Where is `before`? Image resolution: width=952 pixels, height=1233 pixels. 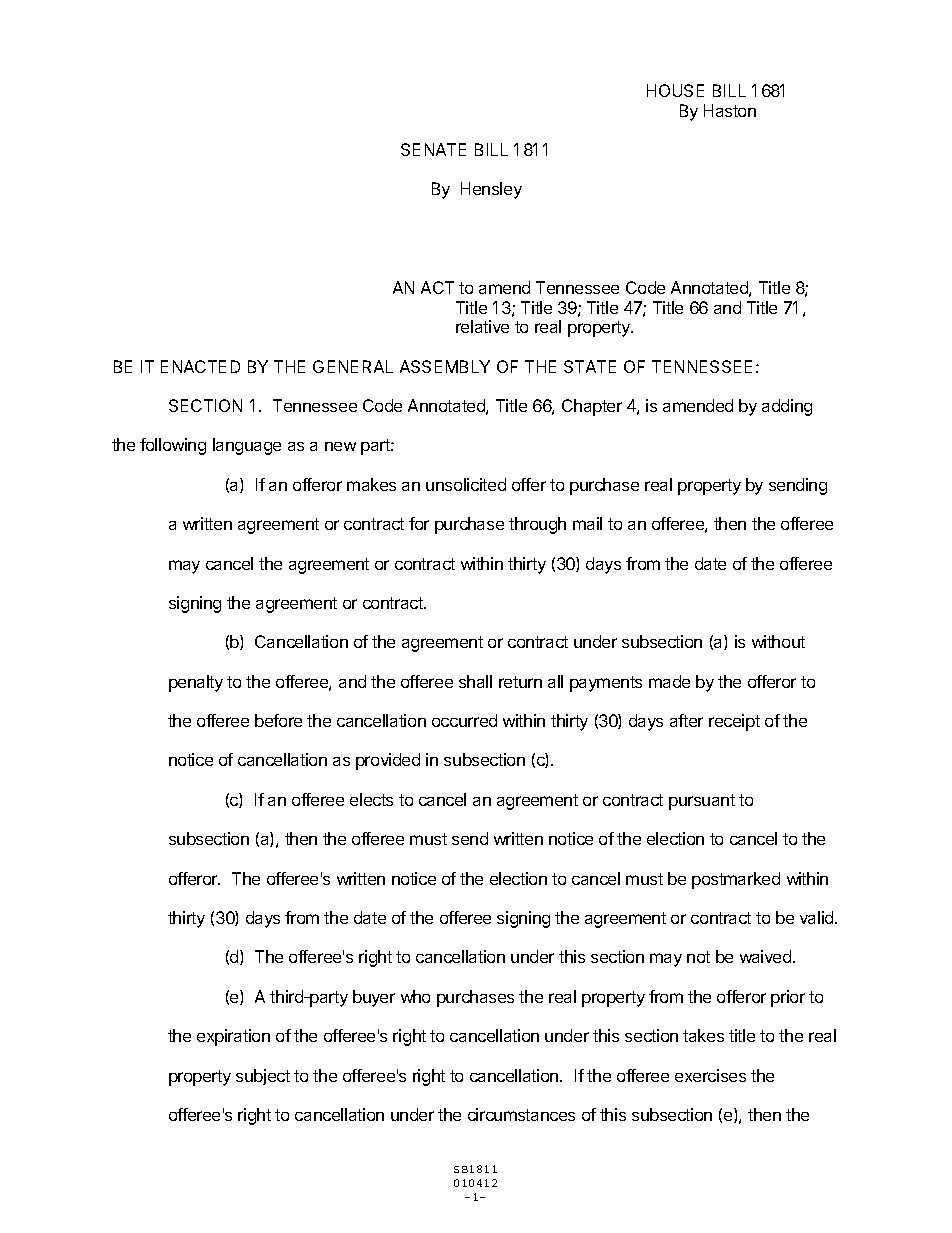 before is located at coordinates (278, 720).
